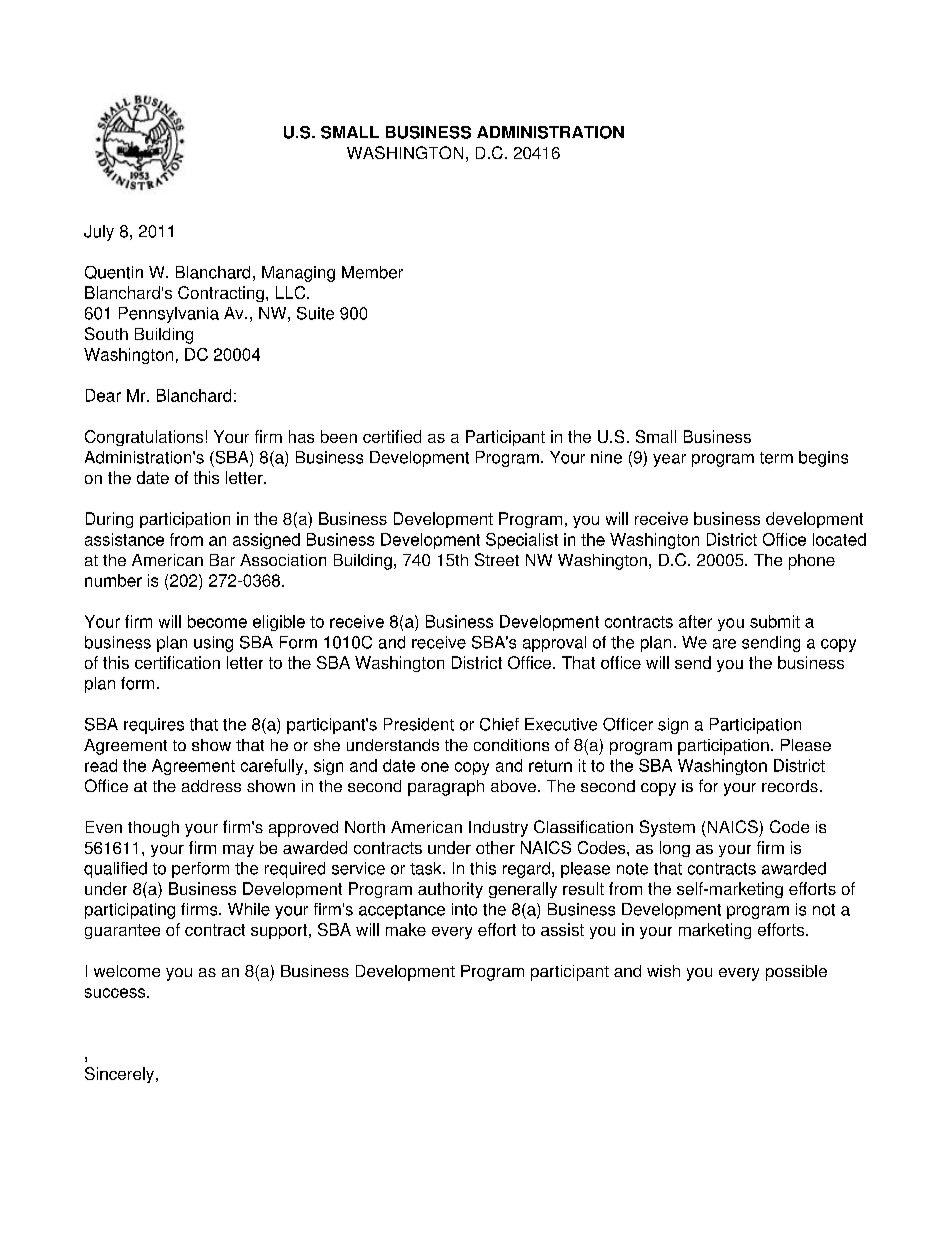 The image size is (952, 1233). What do you see at coordinates (812, 562) in the page?
I see `phone` at bounding box center [812, 562].
